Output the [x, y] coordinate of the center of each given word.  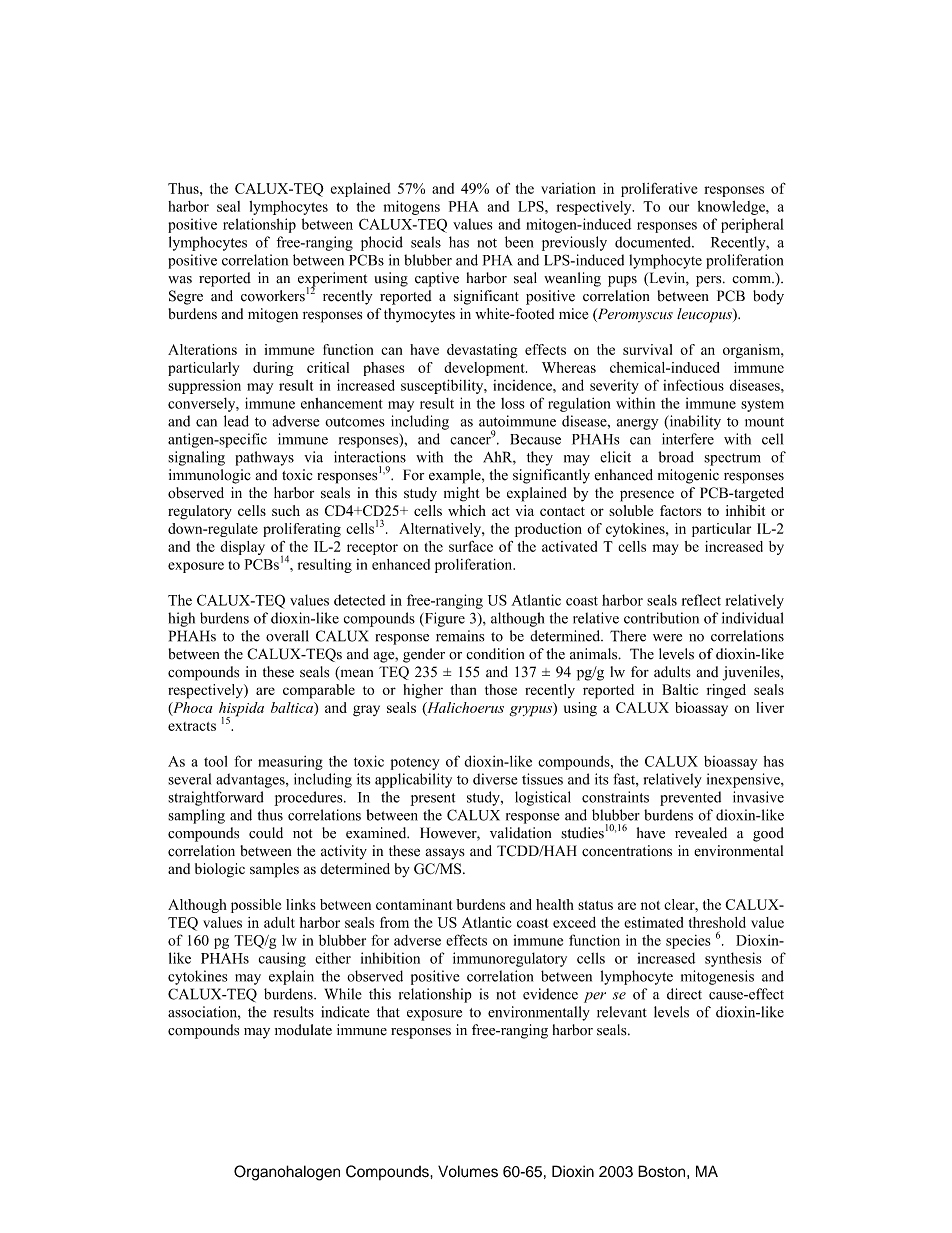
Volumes [468, 1171]
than [463, 689]
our [679, 208]
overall [287, 636]
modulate [303, 1030]
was [180, 280]
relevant [622, 1012]
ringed [726, 691]
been [519, 242]
